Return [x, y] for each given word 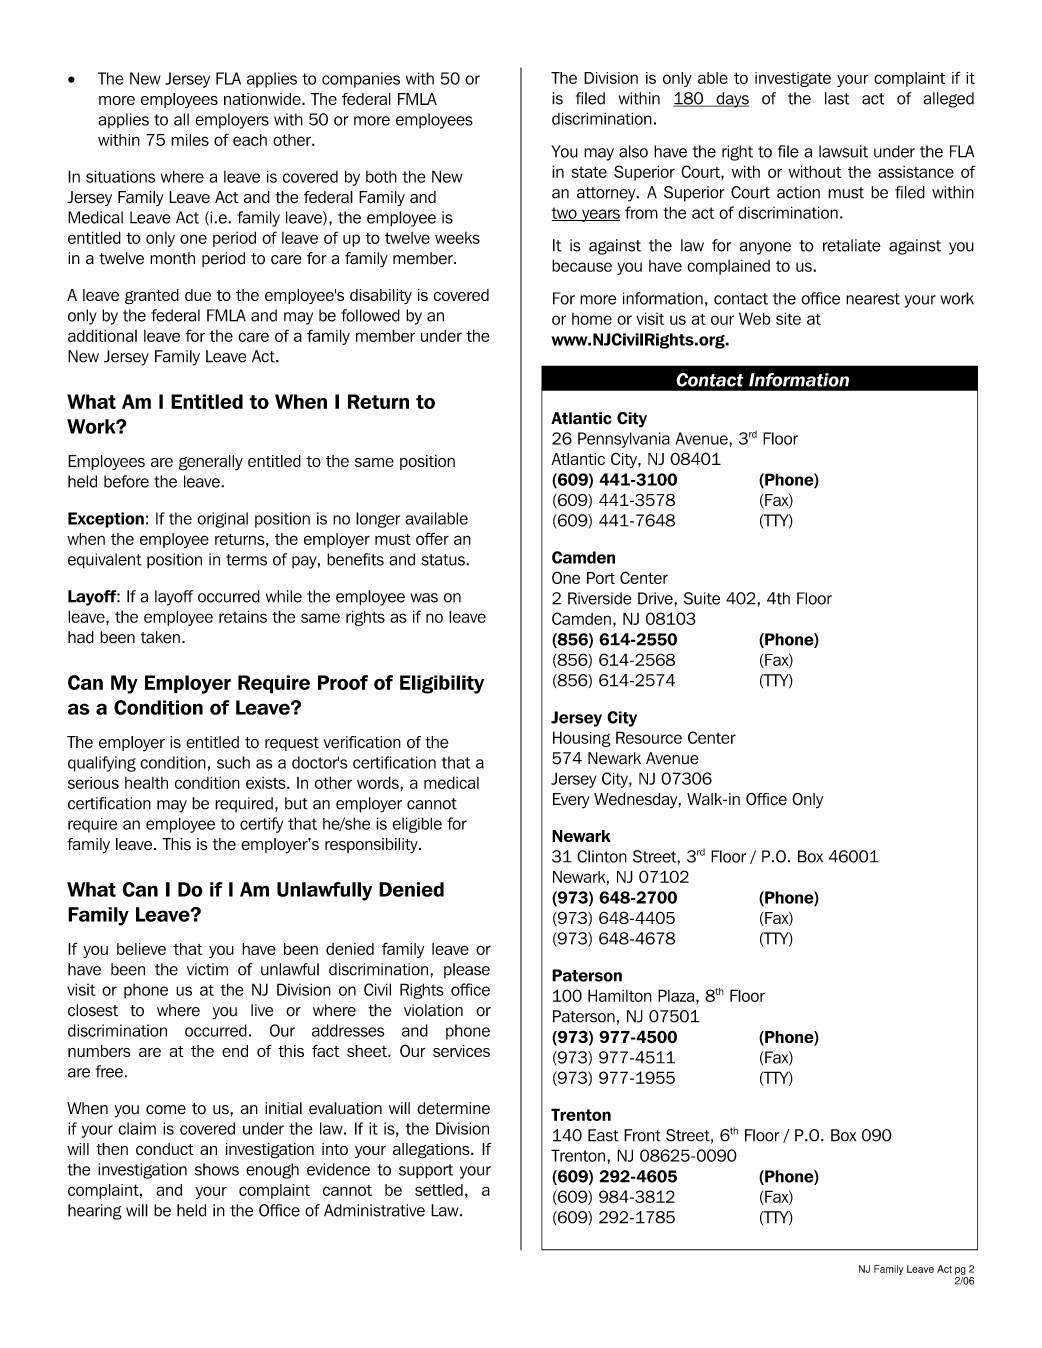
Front [642, 1135]
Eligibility [442, 684]
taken [160, 637]
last [837, 98]
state [589, 172]
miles [190, 140]
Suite [702, 598]
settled [439, 1190]
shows [217, 1169]
